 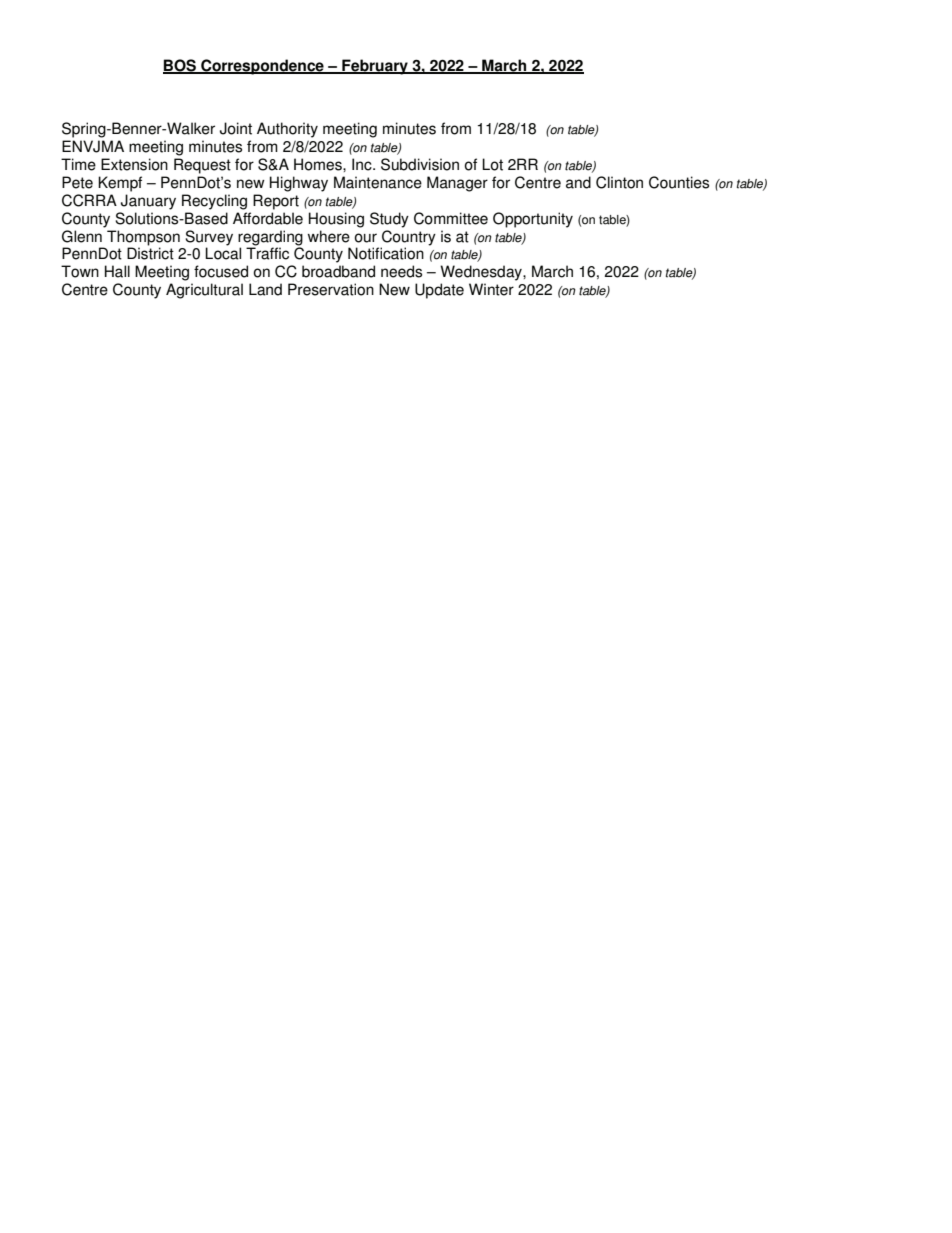 I want to click on Agricultural, so click(x=204, y=291).
